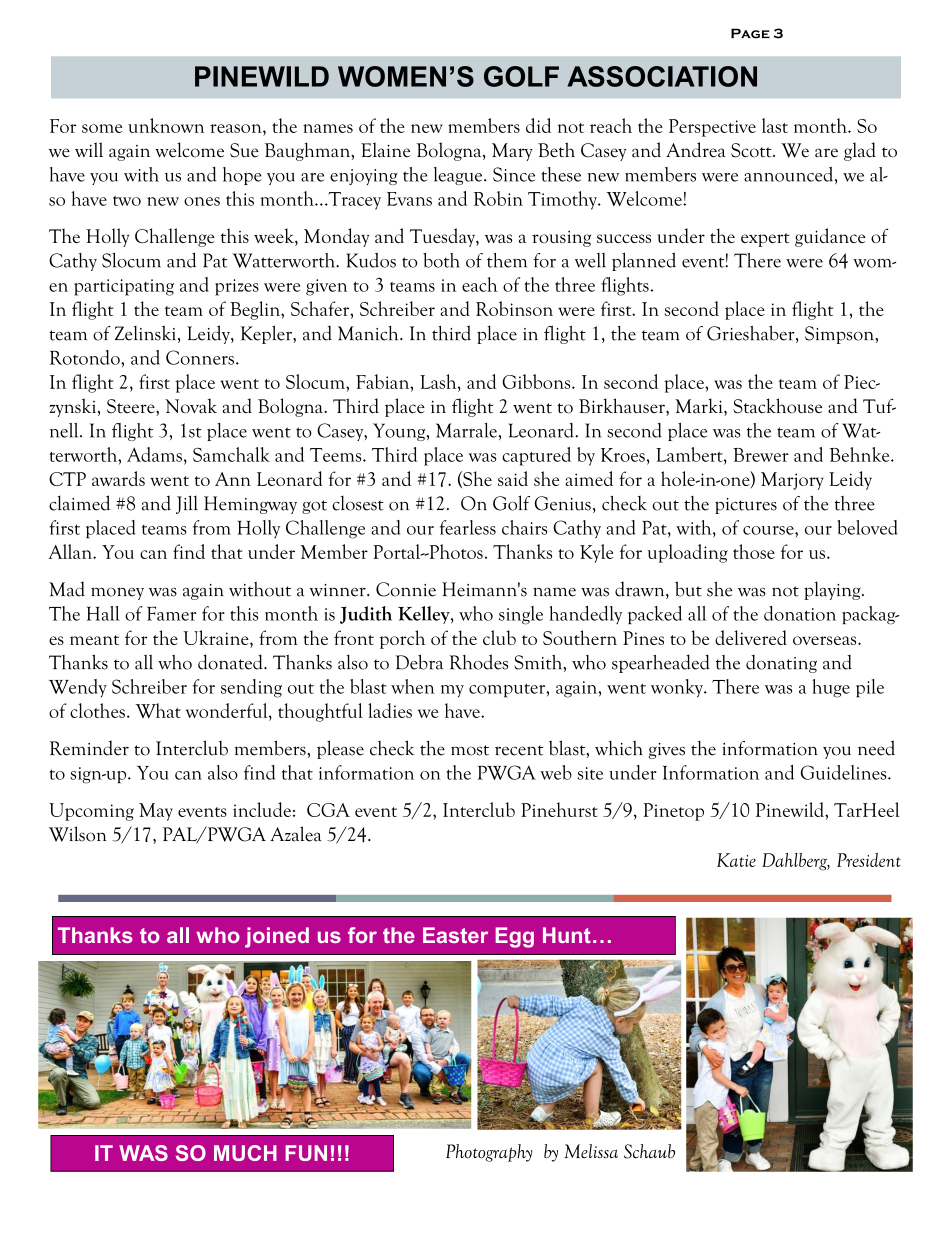 Image resolution: width=952 pixels, height=1233 pixels. Describe the element at coordinates (538, 125) in the document. I see `did` at that location.
